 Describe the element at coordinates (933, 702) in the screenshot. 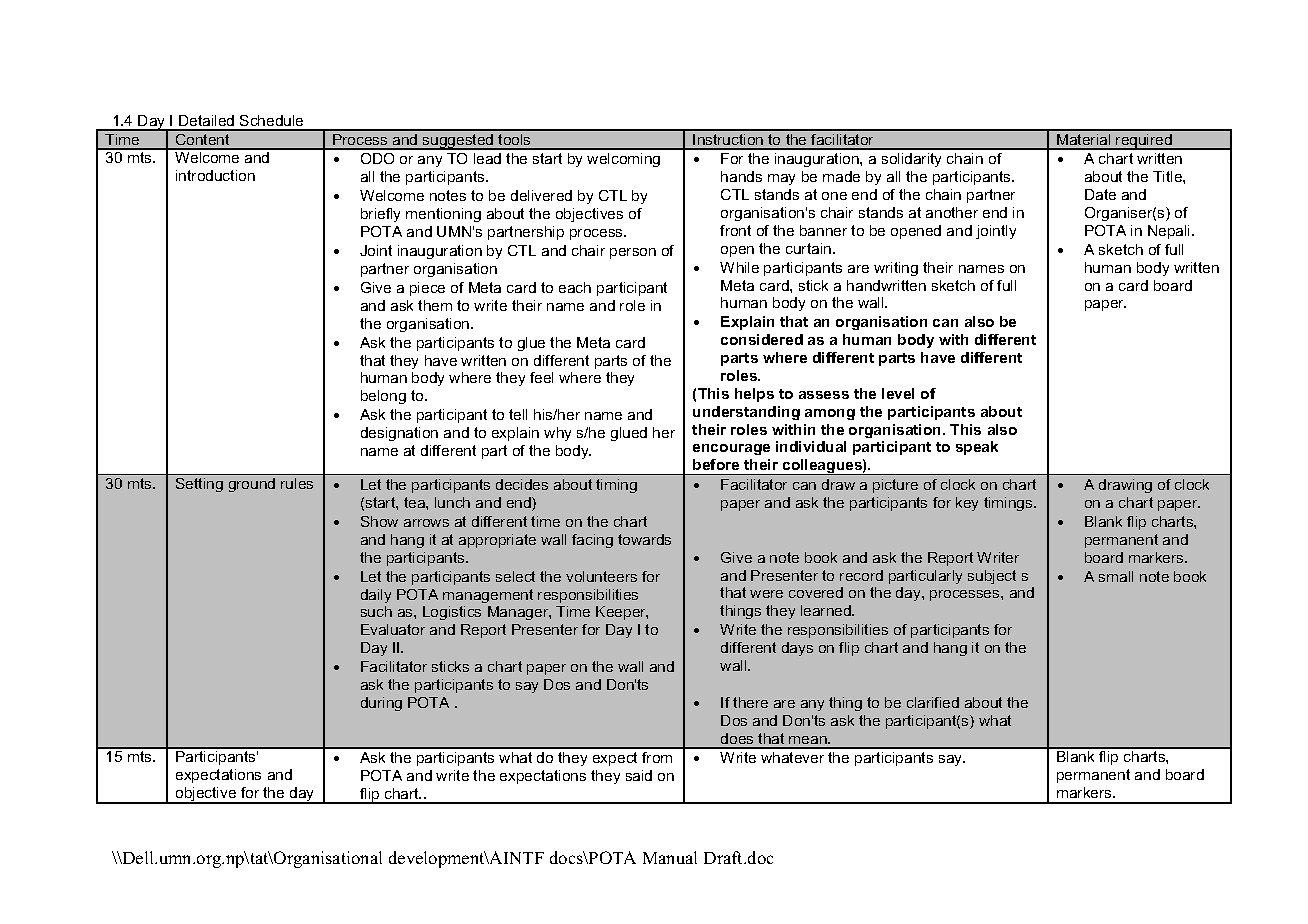

I see `clarified` at that location.
